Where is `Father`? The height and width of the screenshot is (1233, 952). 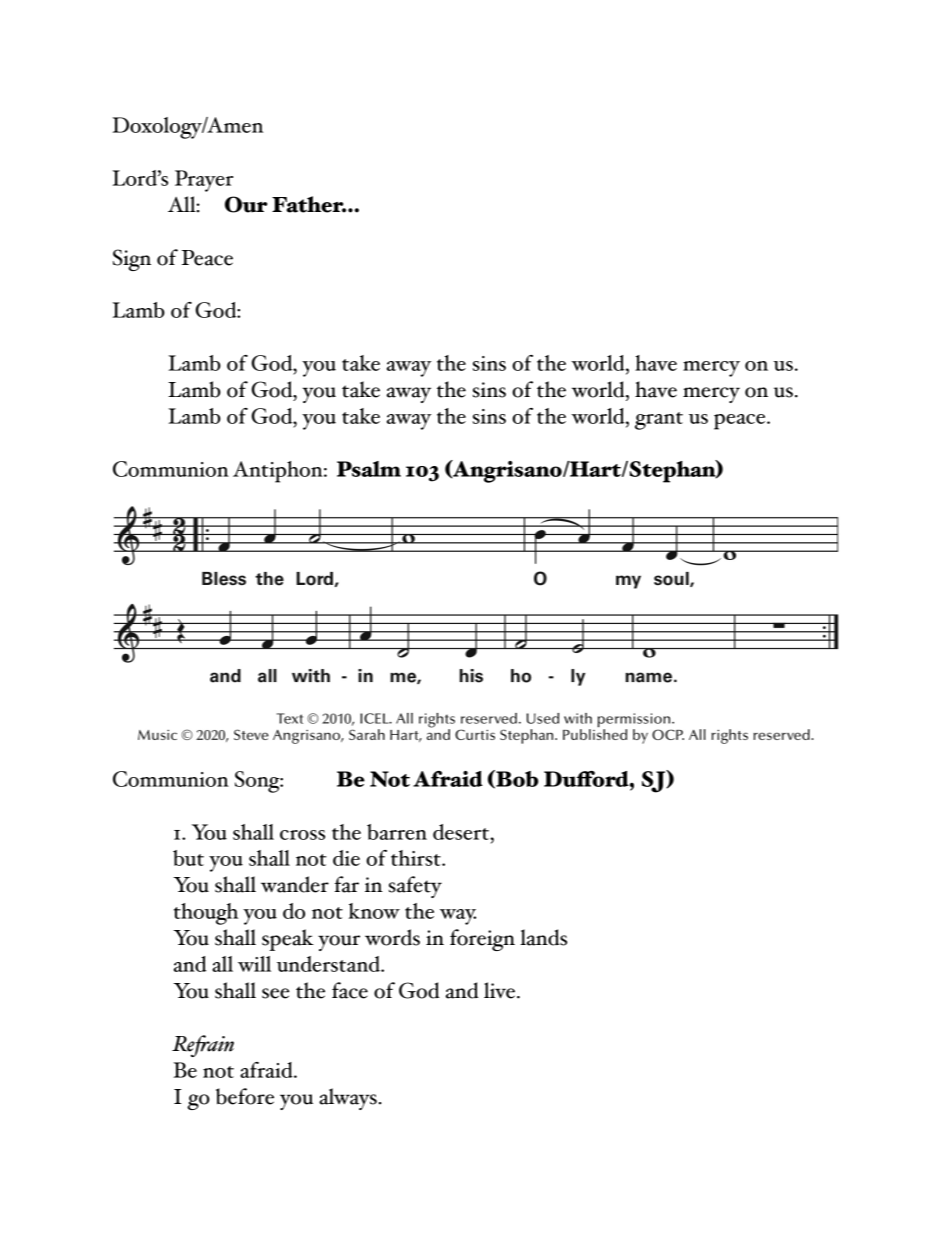
Father is located at coordinates (309, 204).
